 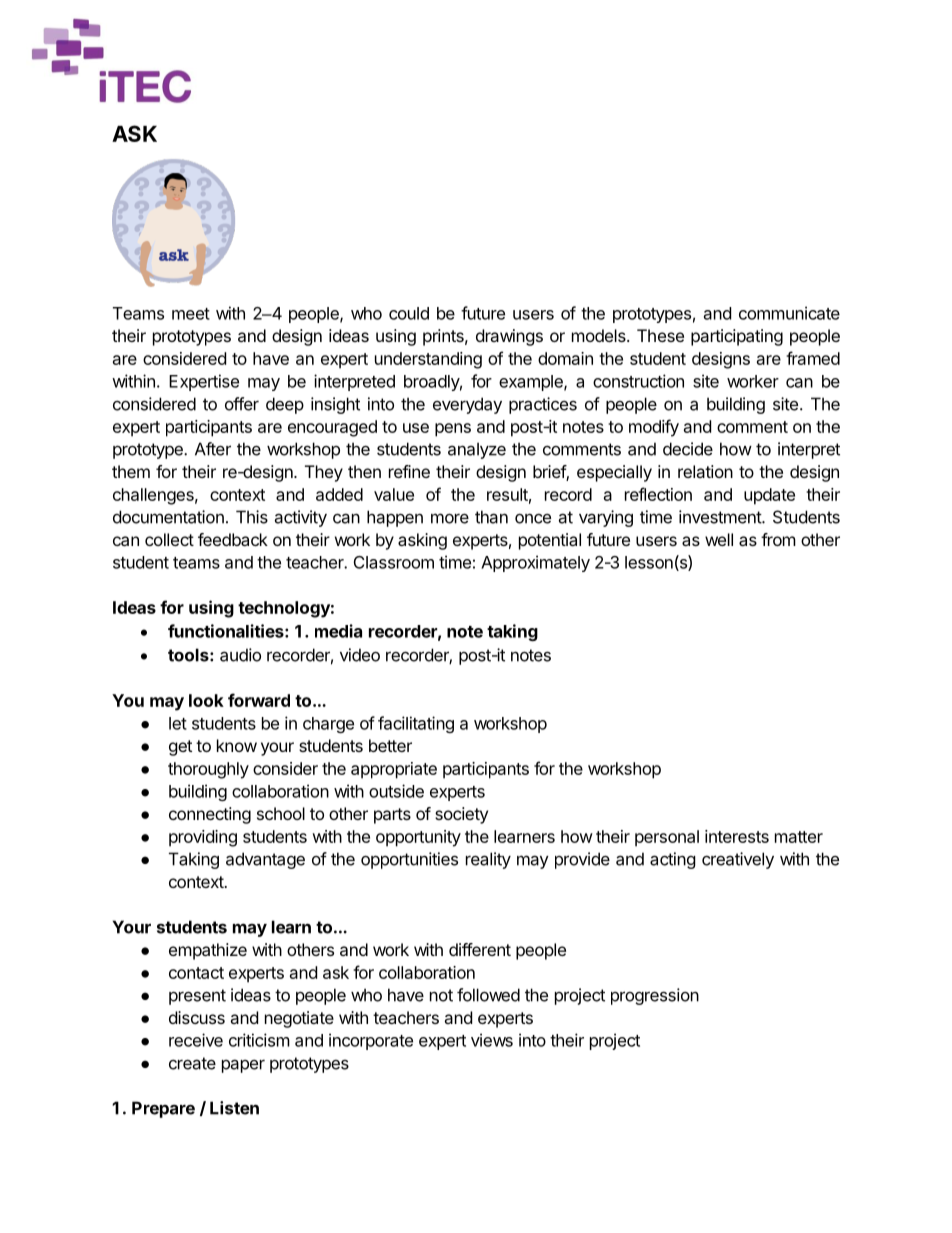 What do you see at coordinates (655, 996) in the screenshot?
I see `progression` at bounding box center [655, 996].
